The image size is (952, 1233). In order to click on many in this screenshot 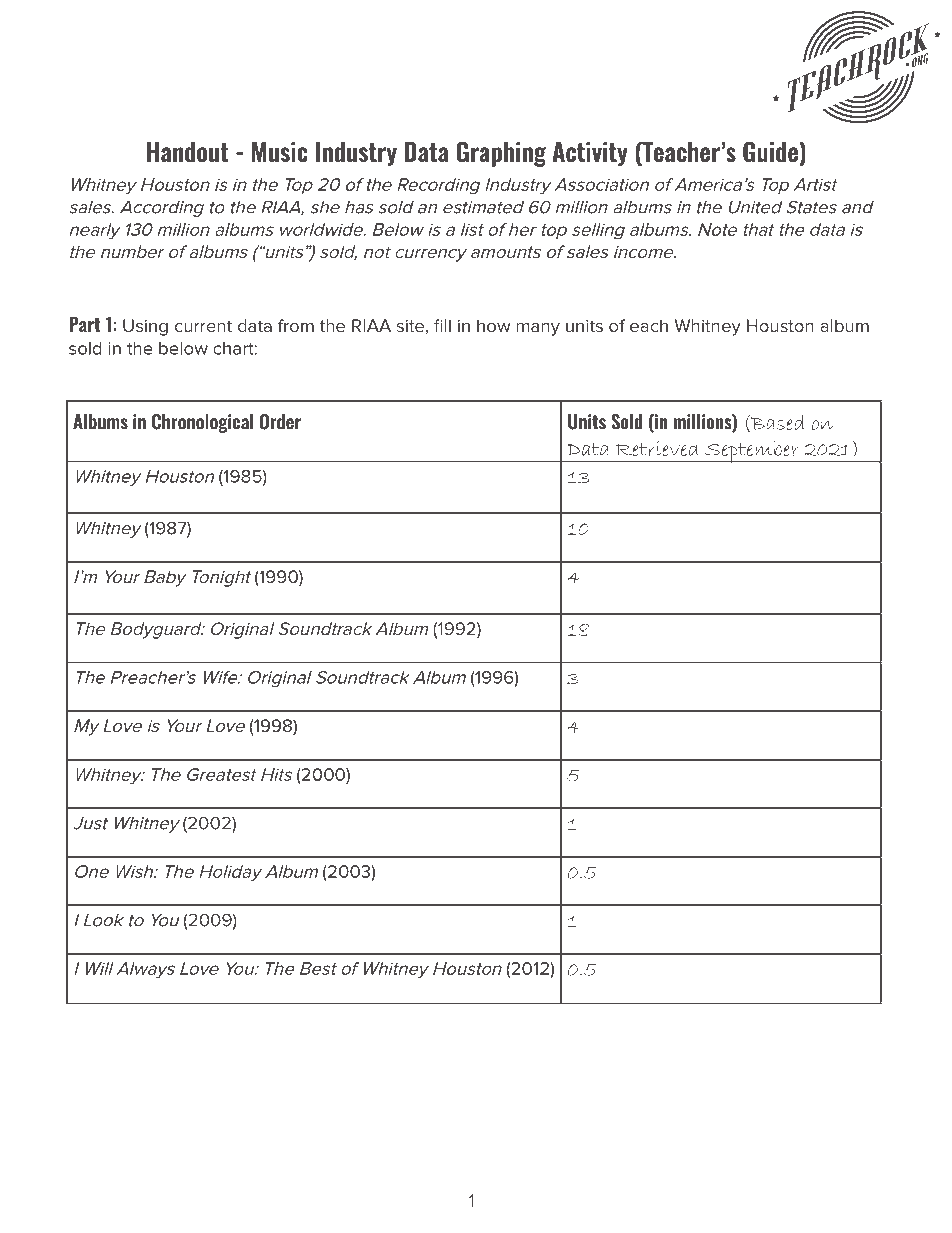, I will do `click(538, 329)`.
